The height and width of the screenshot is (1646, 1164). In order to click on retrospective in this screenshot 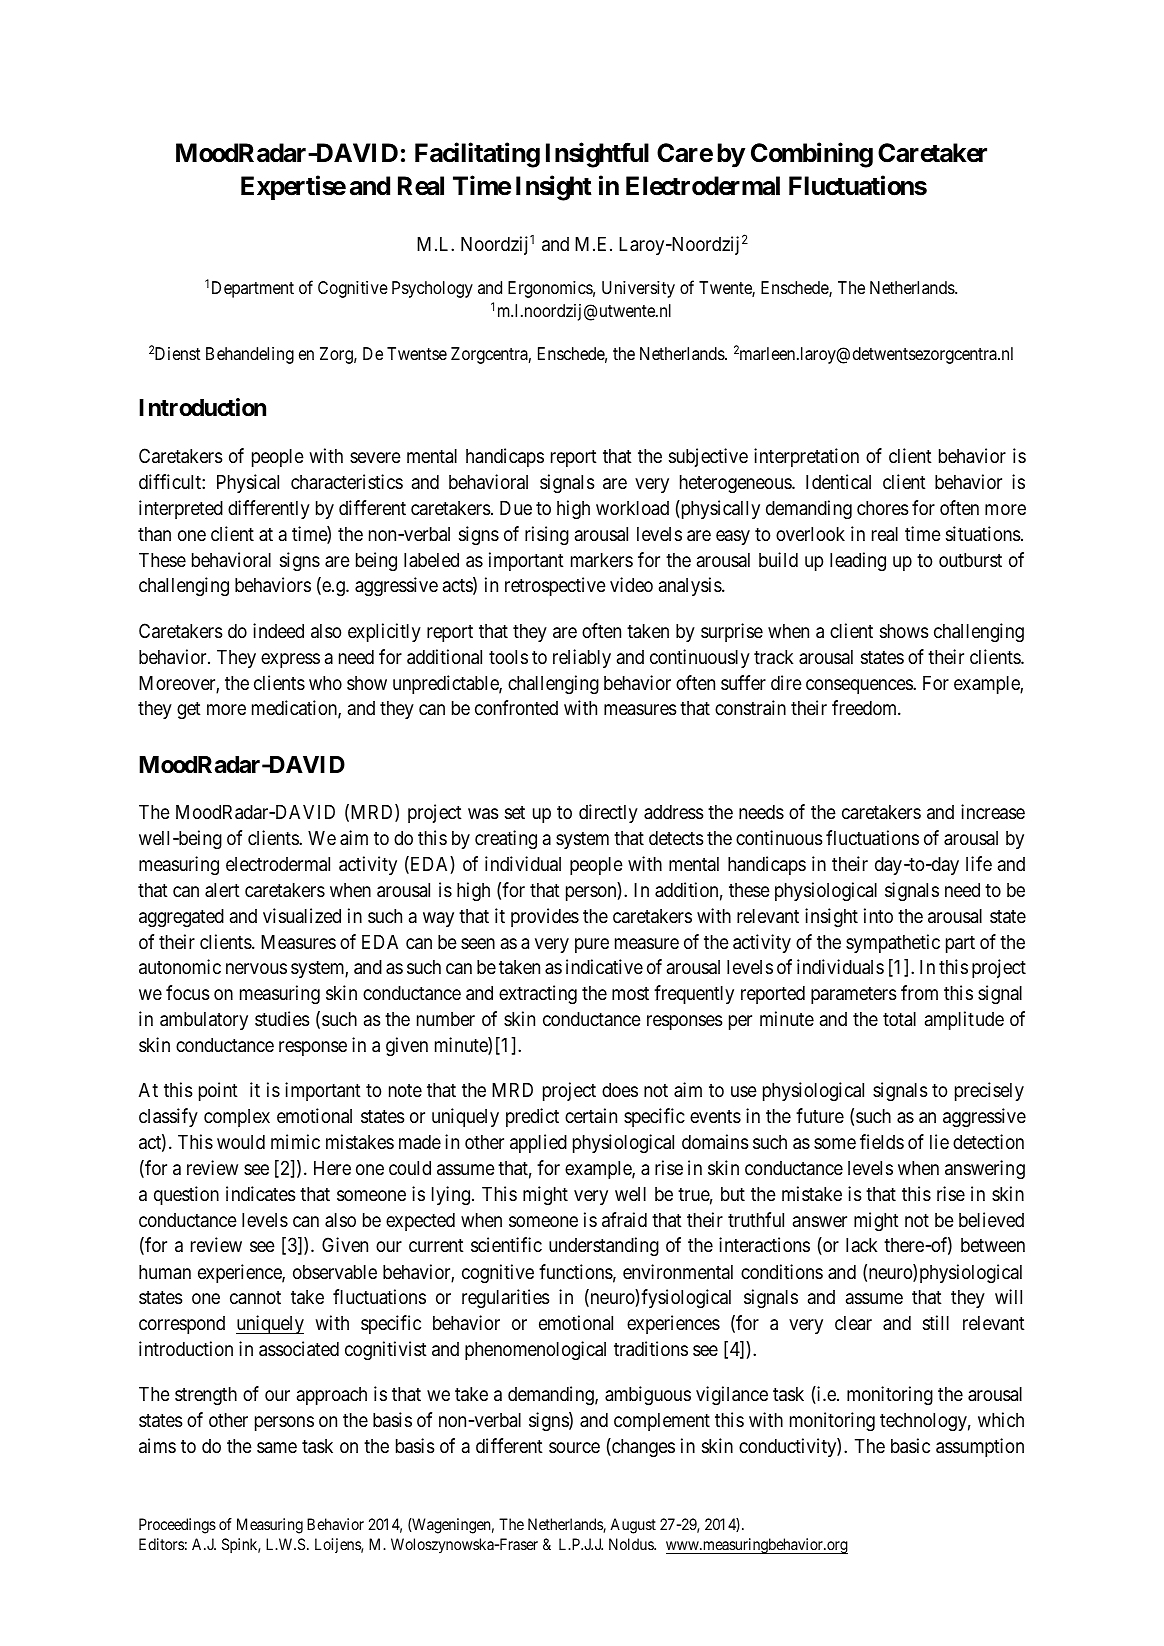, I will do `click(555, 586)`.
